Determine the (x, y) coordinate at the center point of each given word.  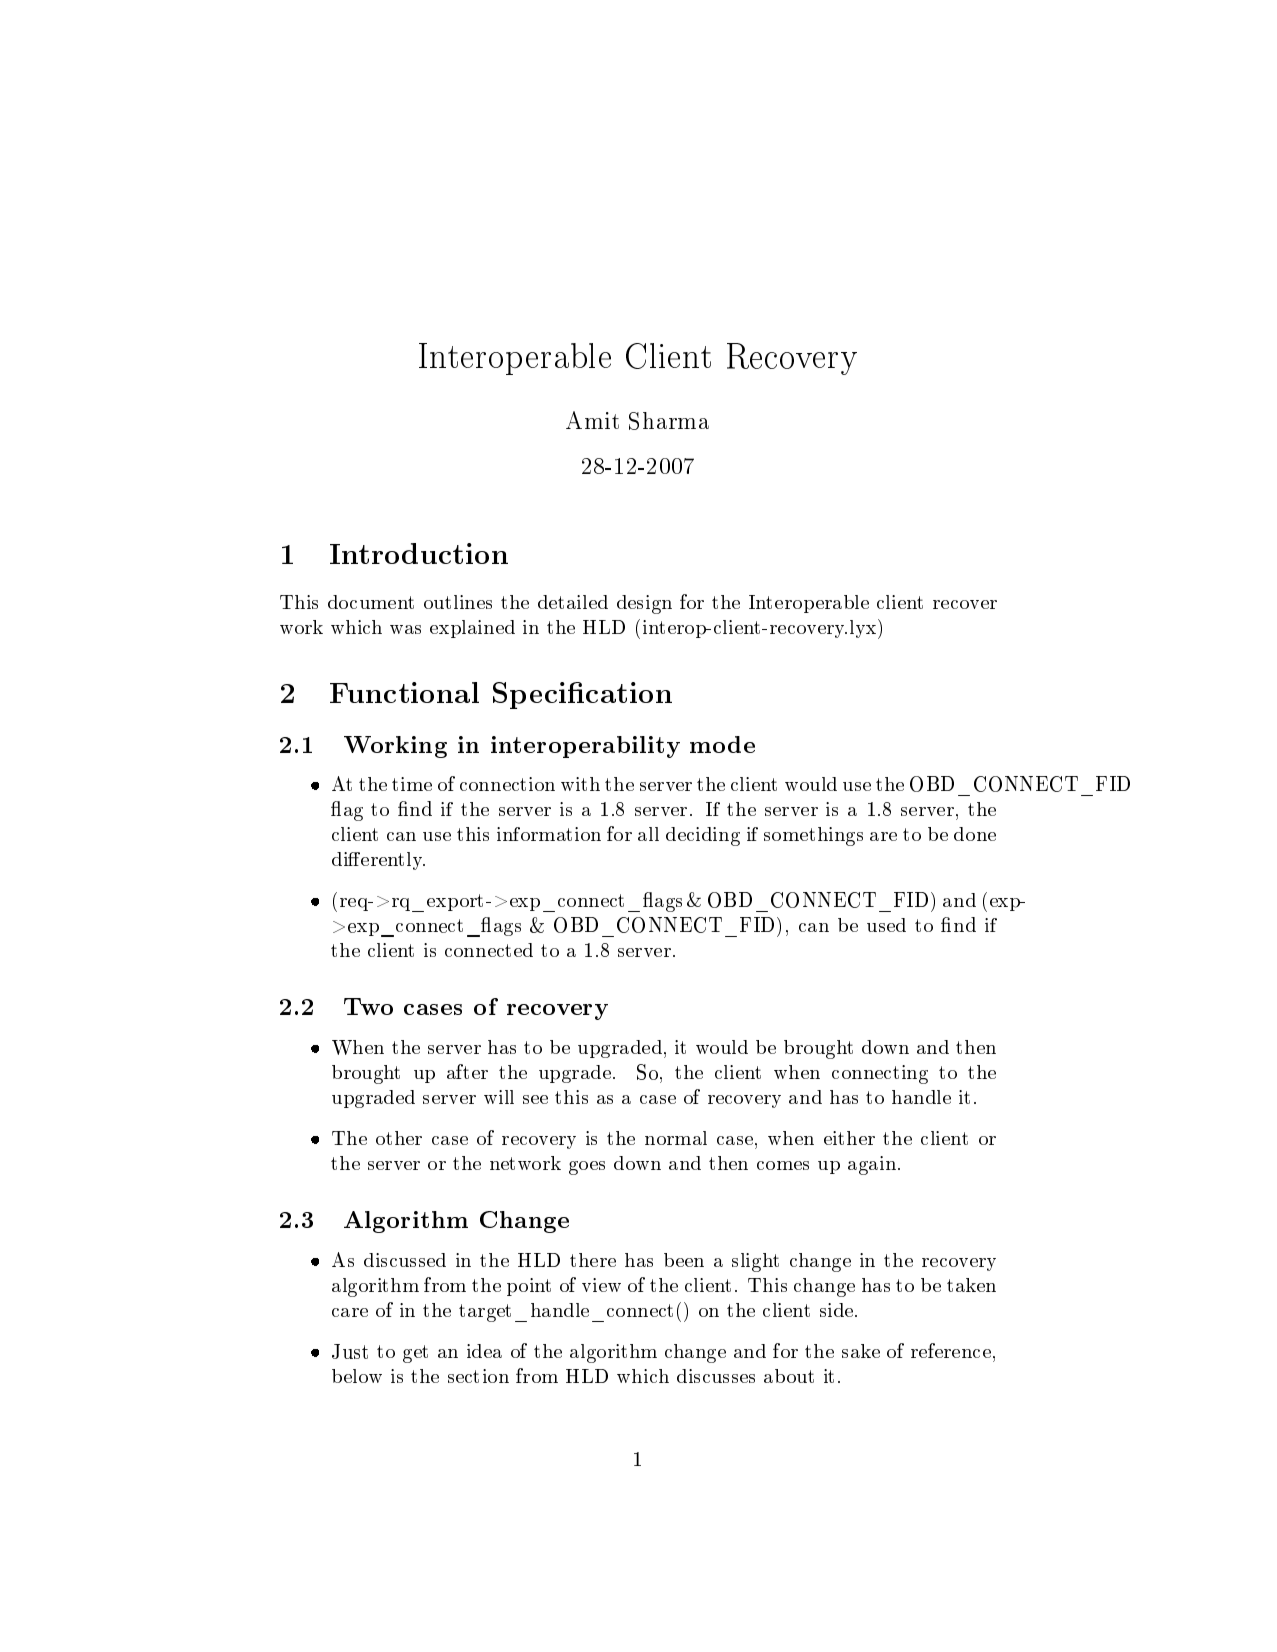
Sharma (669, 421)
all (648, 834)
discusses (716, 1376)
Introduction (419, 553)
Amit (592, 420)
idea (484, 1351)
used (886, 925)
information (549, 834)
